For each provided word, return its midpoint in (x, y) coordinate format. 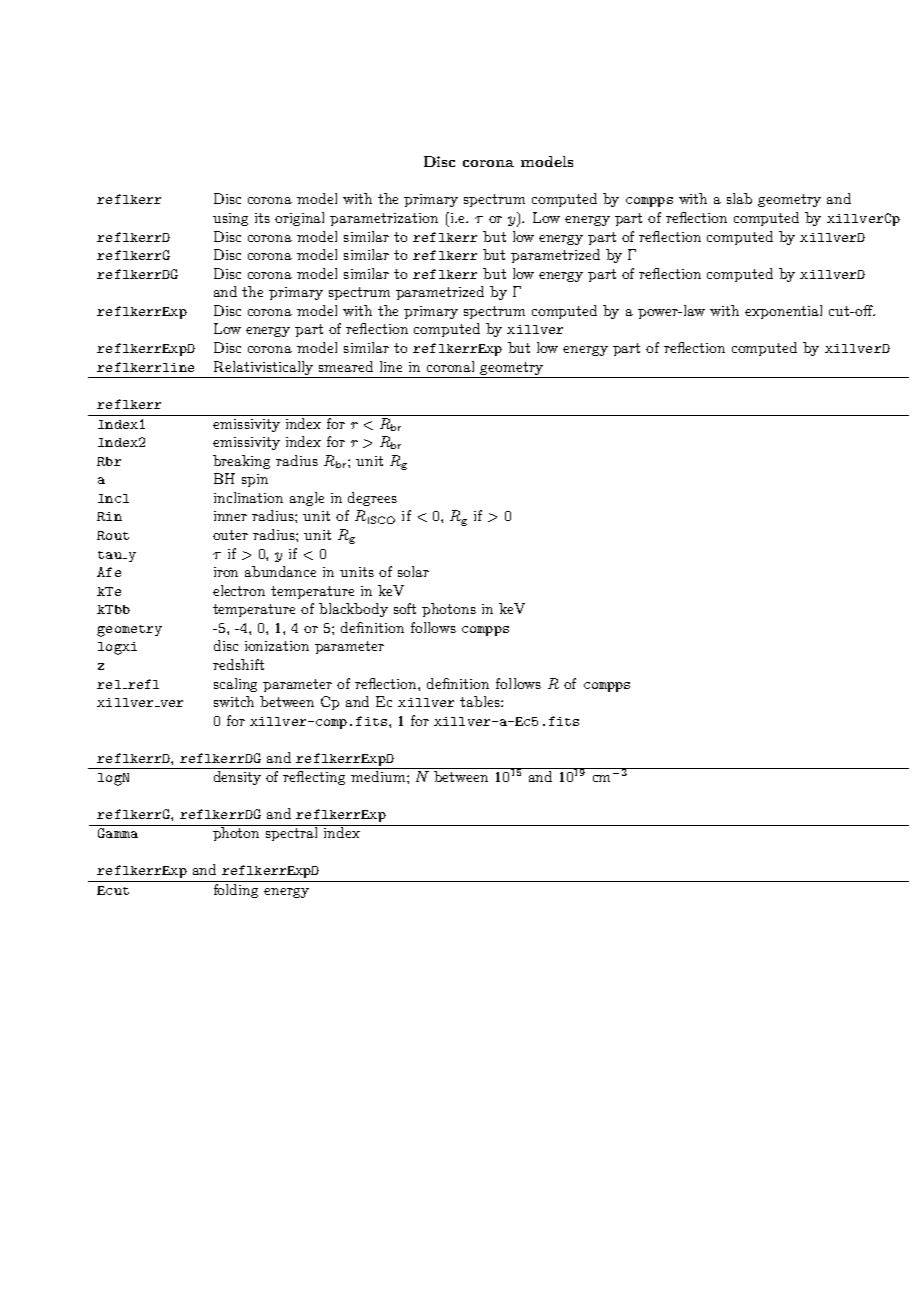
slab (739, 198)
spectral (292, 833)
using (230, 219)
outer (230, 535)
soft (405, 608)
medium (379, 776)
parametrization (384, 219)
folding (236, 889)
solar (413, 571)
